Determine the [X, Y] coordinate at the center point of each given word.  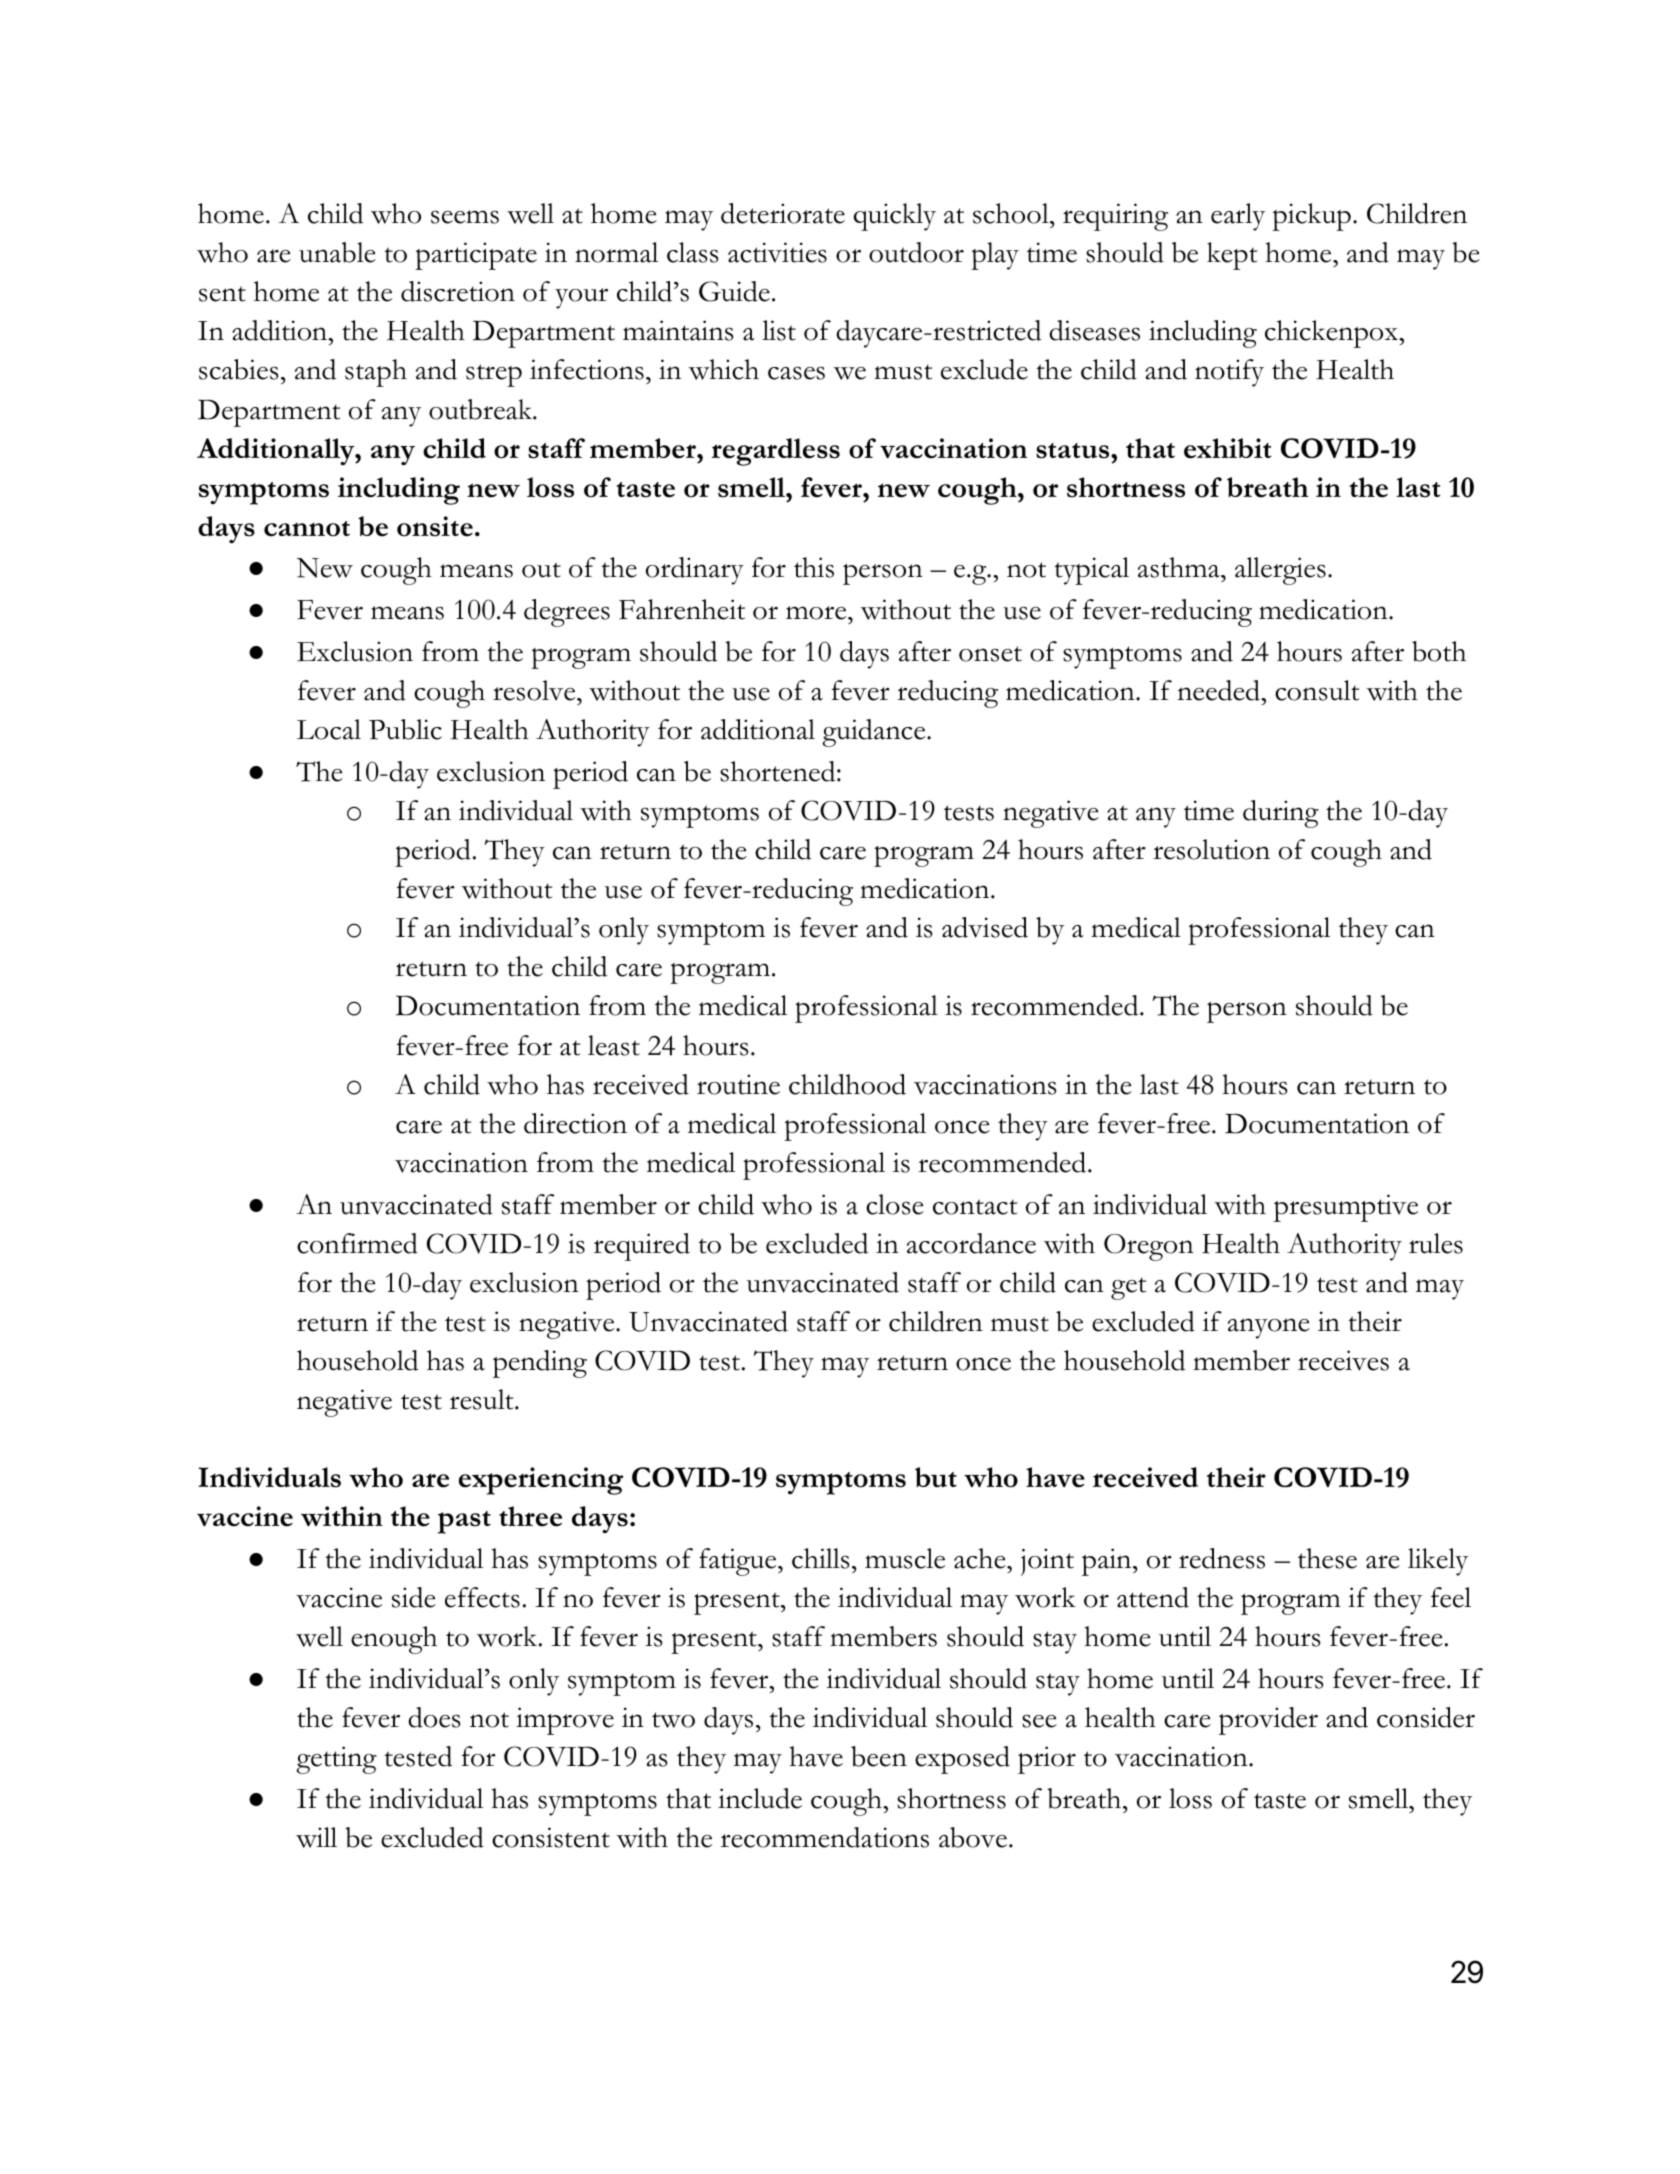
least [614, 1045]
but [936, 1477]
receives [1343, 1360]
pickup [1311, 217]
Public [405, 729]
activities [777, 252]
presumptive [1346, 1208]
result [483, 1399]
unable [337, 252]
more [817, 613]
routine [738, 1084]
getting [336, 1760]
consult [1317, 690]
